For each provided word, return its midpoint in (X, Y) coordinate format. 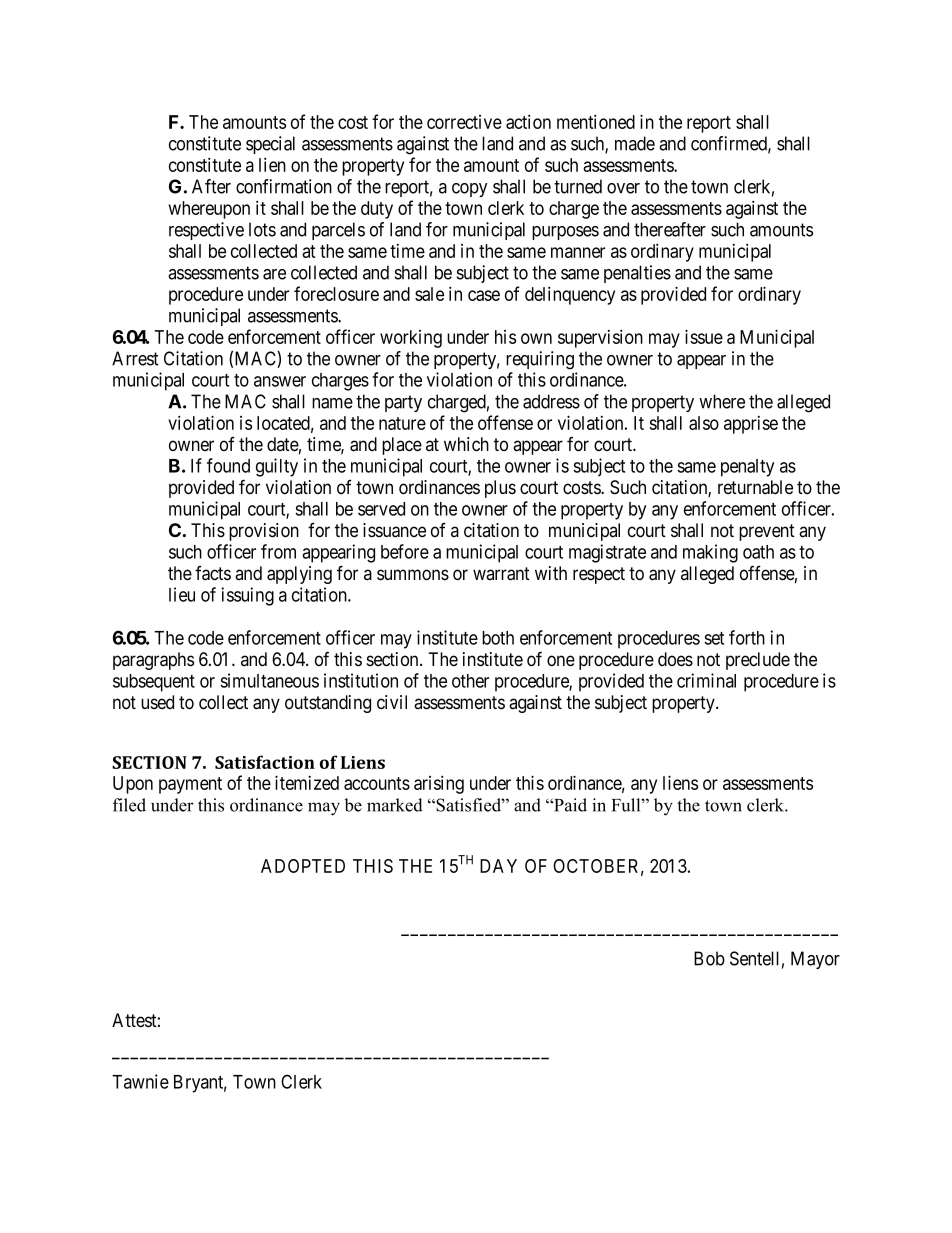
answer (280, 381)
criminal (706, 680)
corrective (464, 122)
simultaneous (269, 680)
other (470, 681)
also (704, 423)
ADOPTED (303, 866)
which (466, 444)
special (270, 145)
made (635, 143)
